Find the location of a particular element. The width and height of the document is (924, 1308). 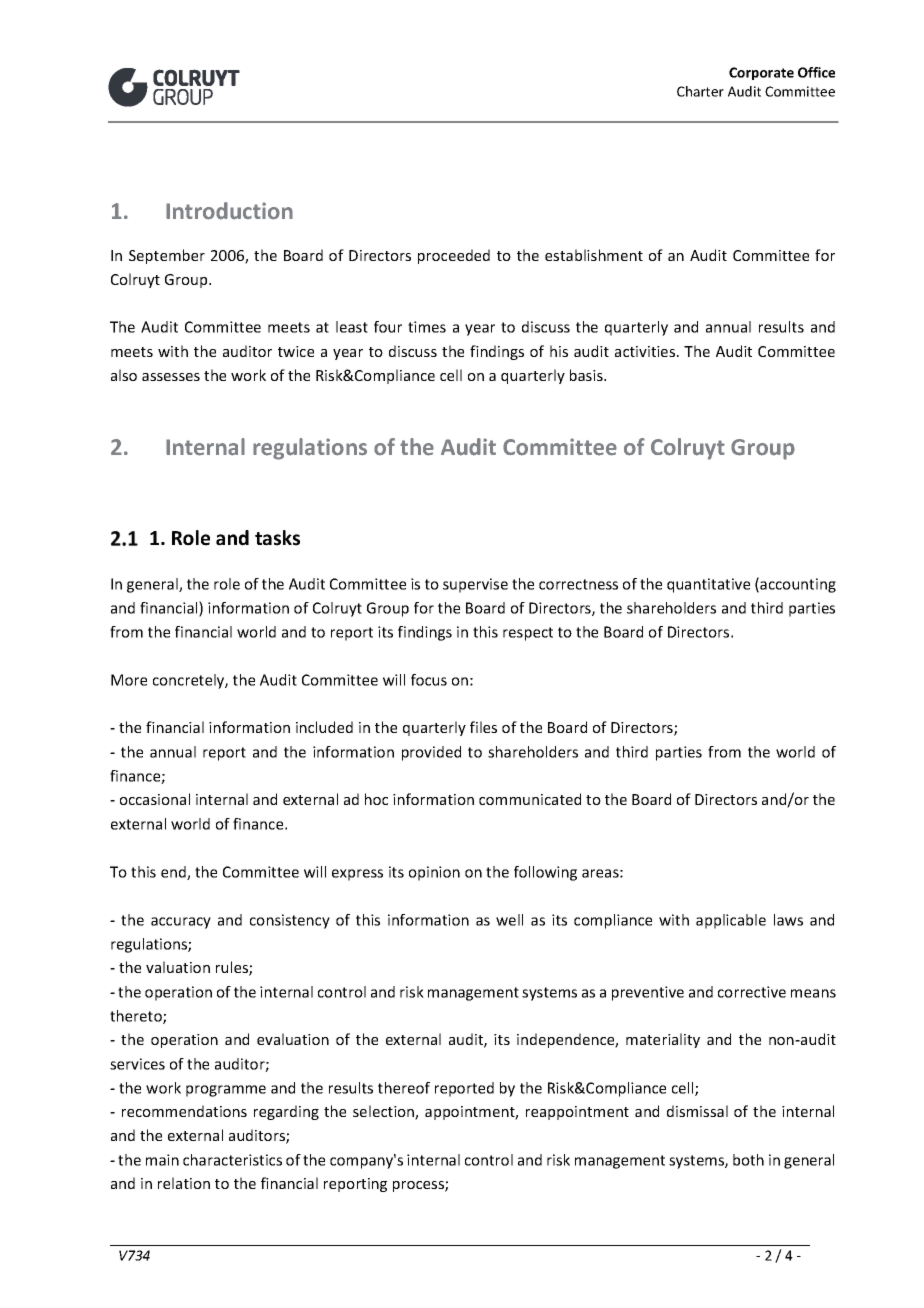

basis is located at coordinates (587, 375).
